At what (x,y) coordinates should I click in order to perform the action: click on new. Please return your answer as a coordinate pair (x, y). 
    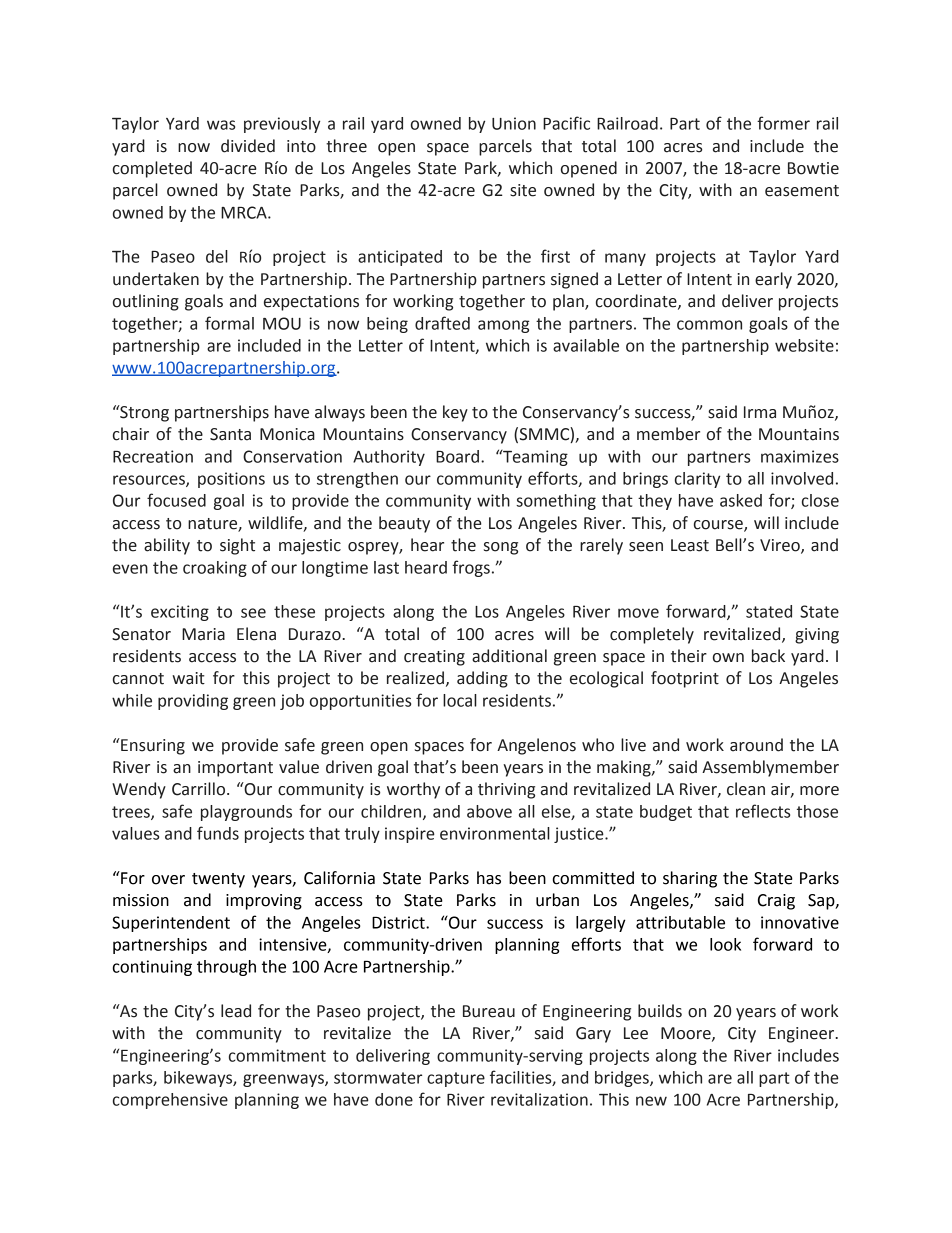
    Looking at the image, I should click on (651, 1101).
